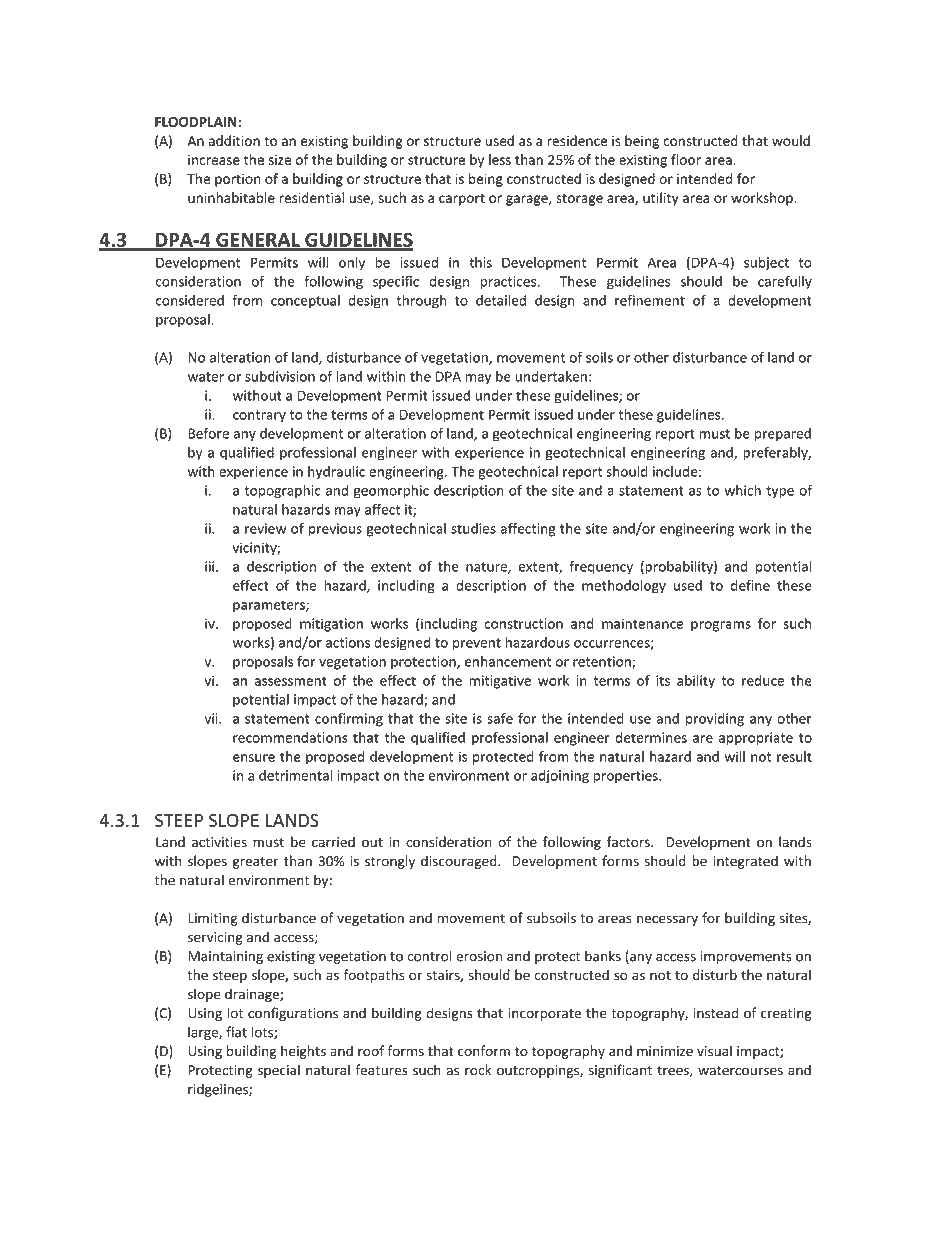 This image has height=1233, width=952. I want to click on conform, so click(484, 1051).
